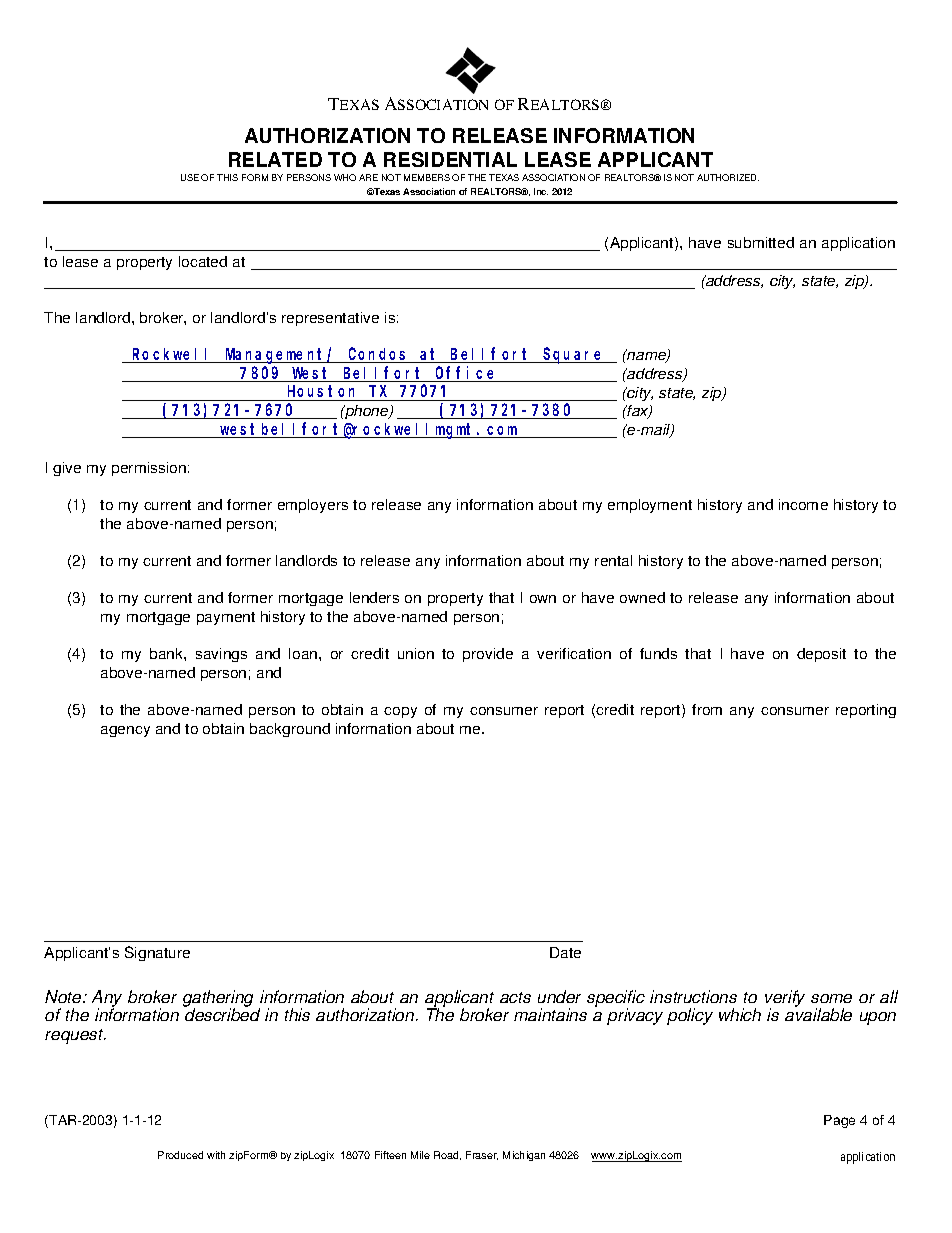  Describe the element at coordinates (466, 374) in the image. I see `Office` at that location.
